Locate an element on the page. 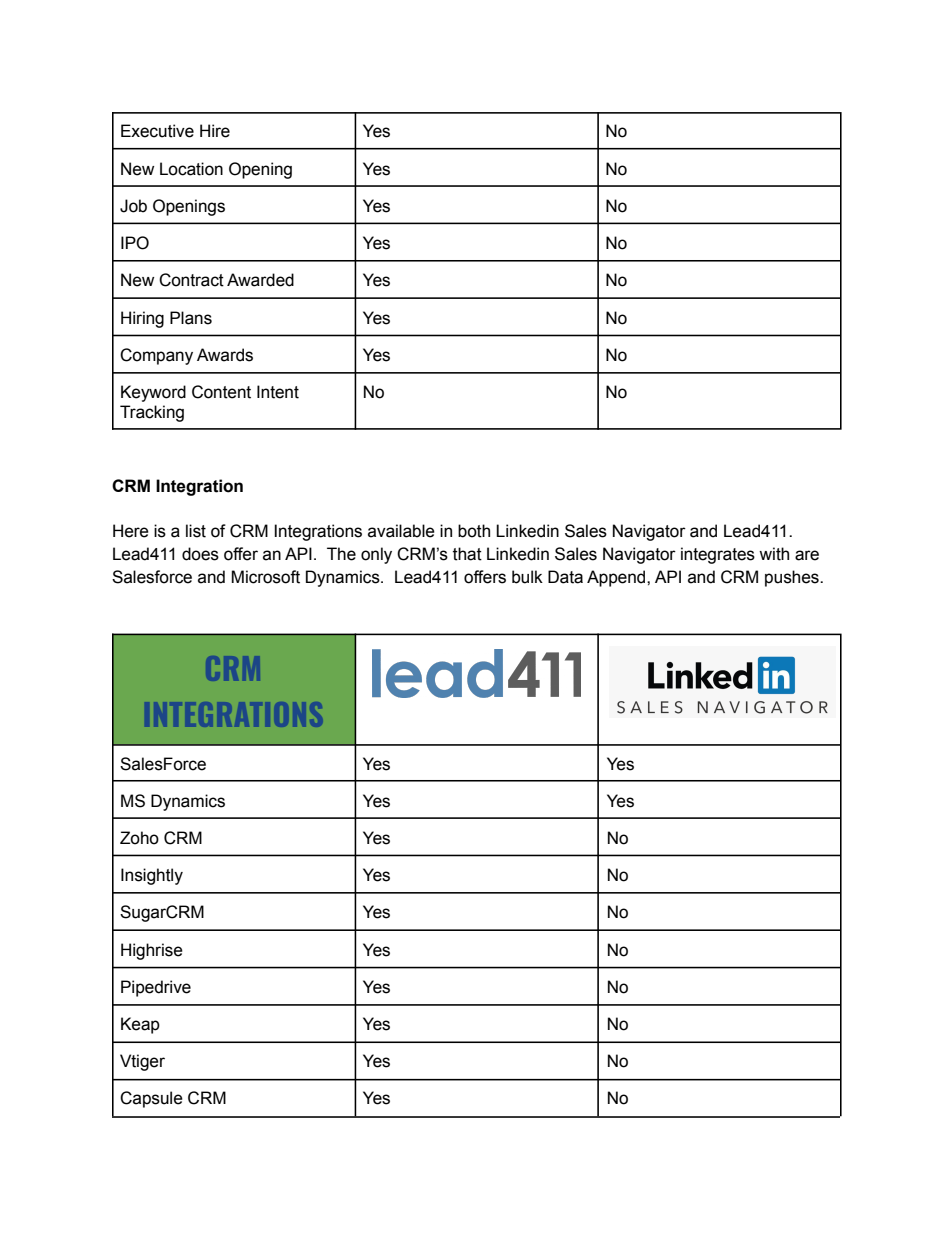  Append is located at coordinates (617, 578).
